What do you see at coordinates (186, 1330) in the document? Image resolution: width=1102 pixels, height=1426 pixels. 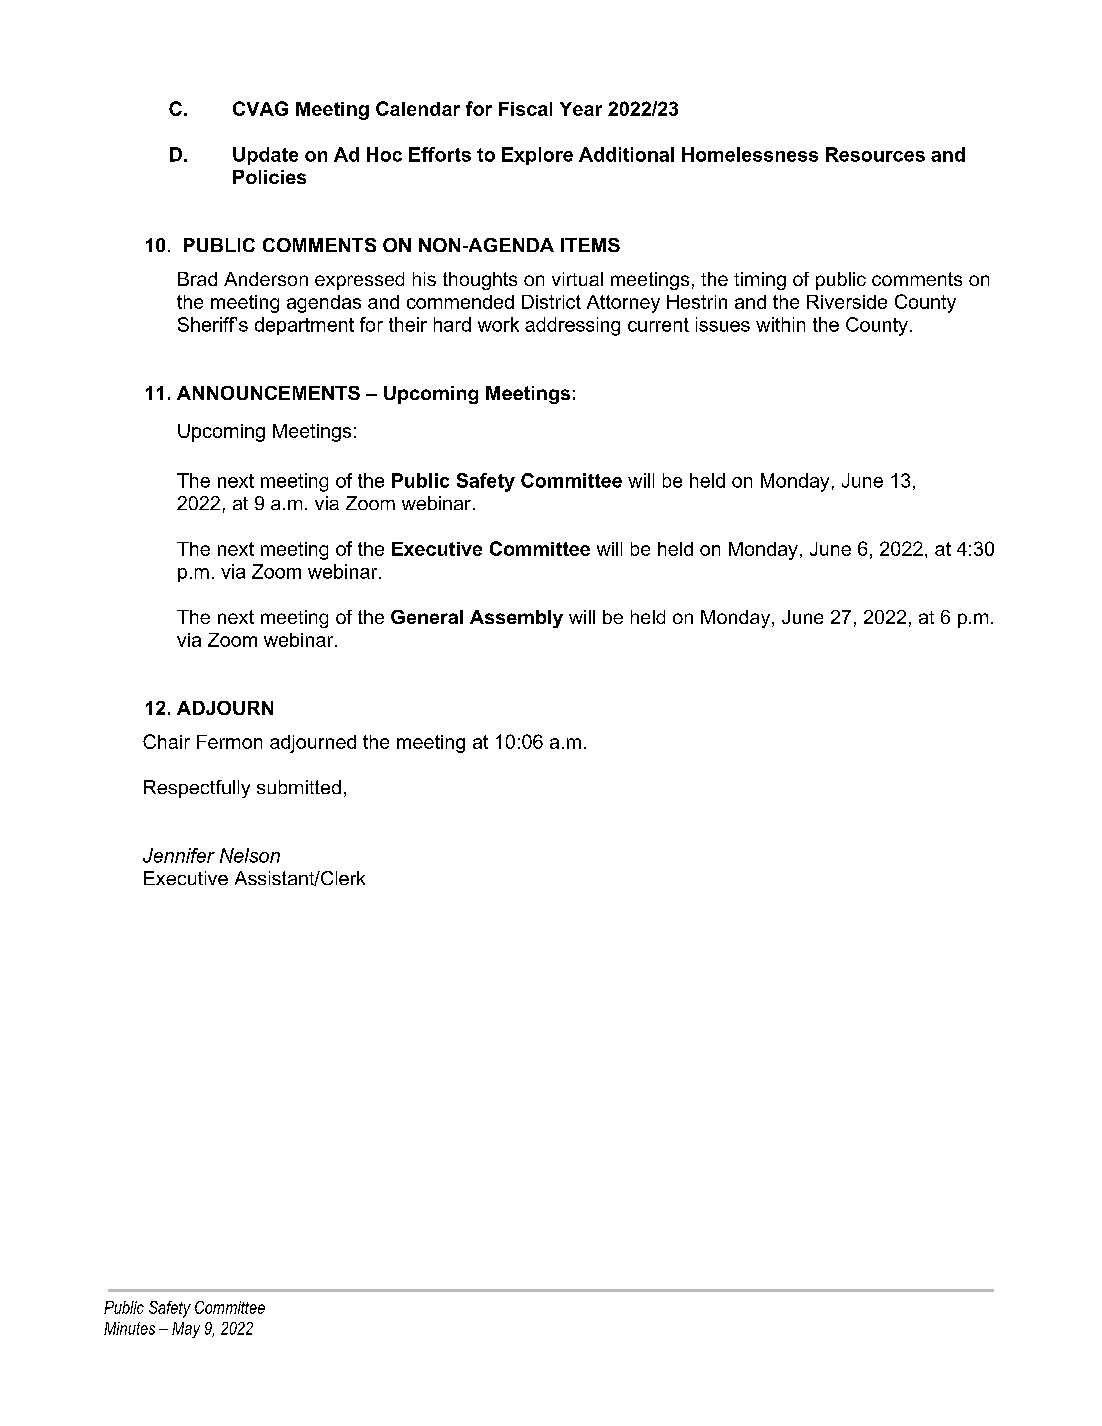 I see `May` at bounding box center [186, 1330].
